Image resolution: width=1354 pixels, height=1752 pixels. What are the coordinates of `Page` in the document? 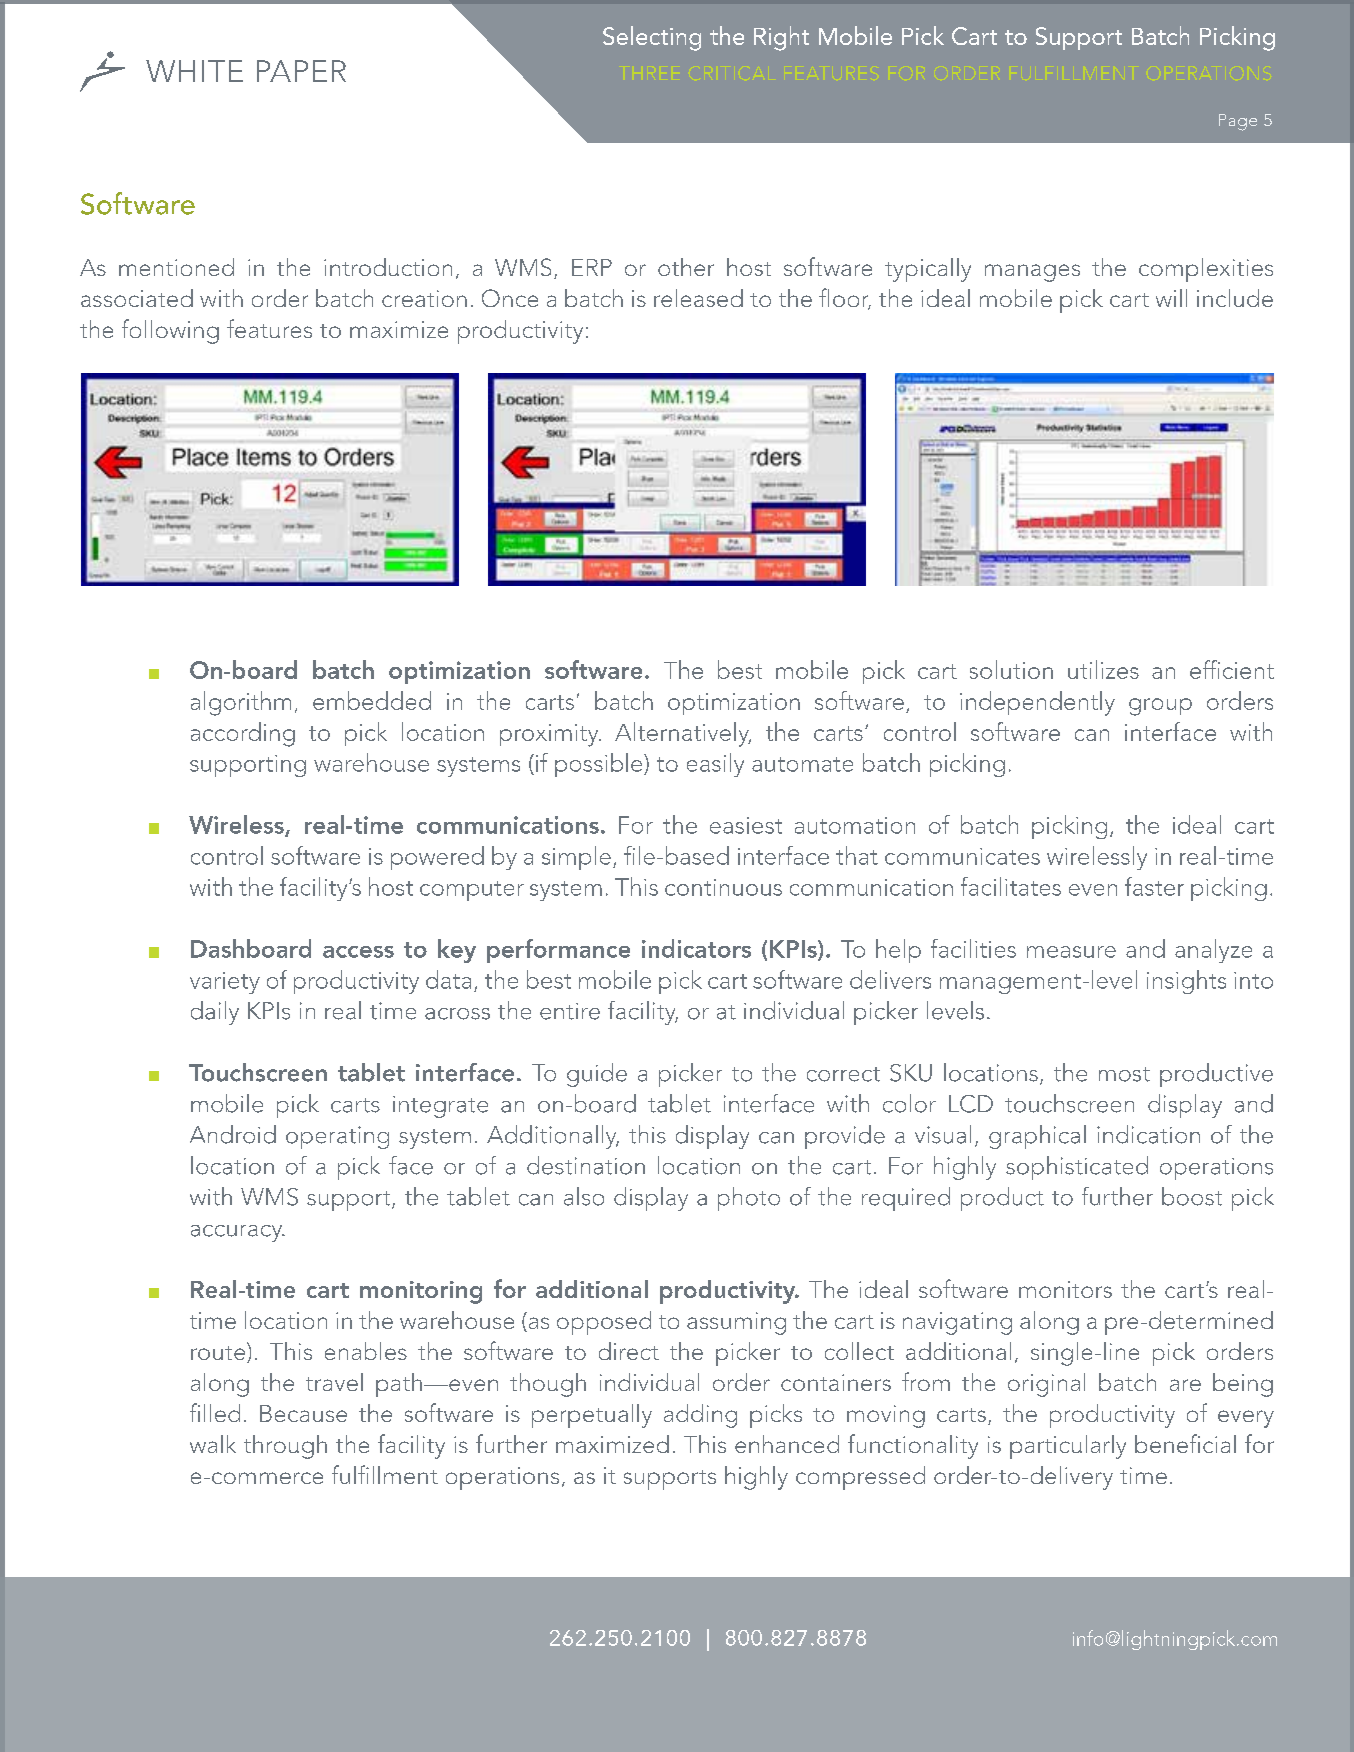 It's located at (1238, 122).
